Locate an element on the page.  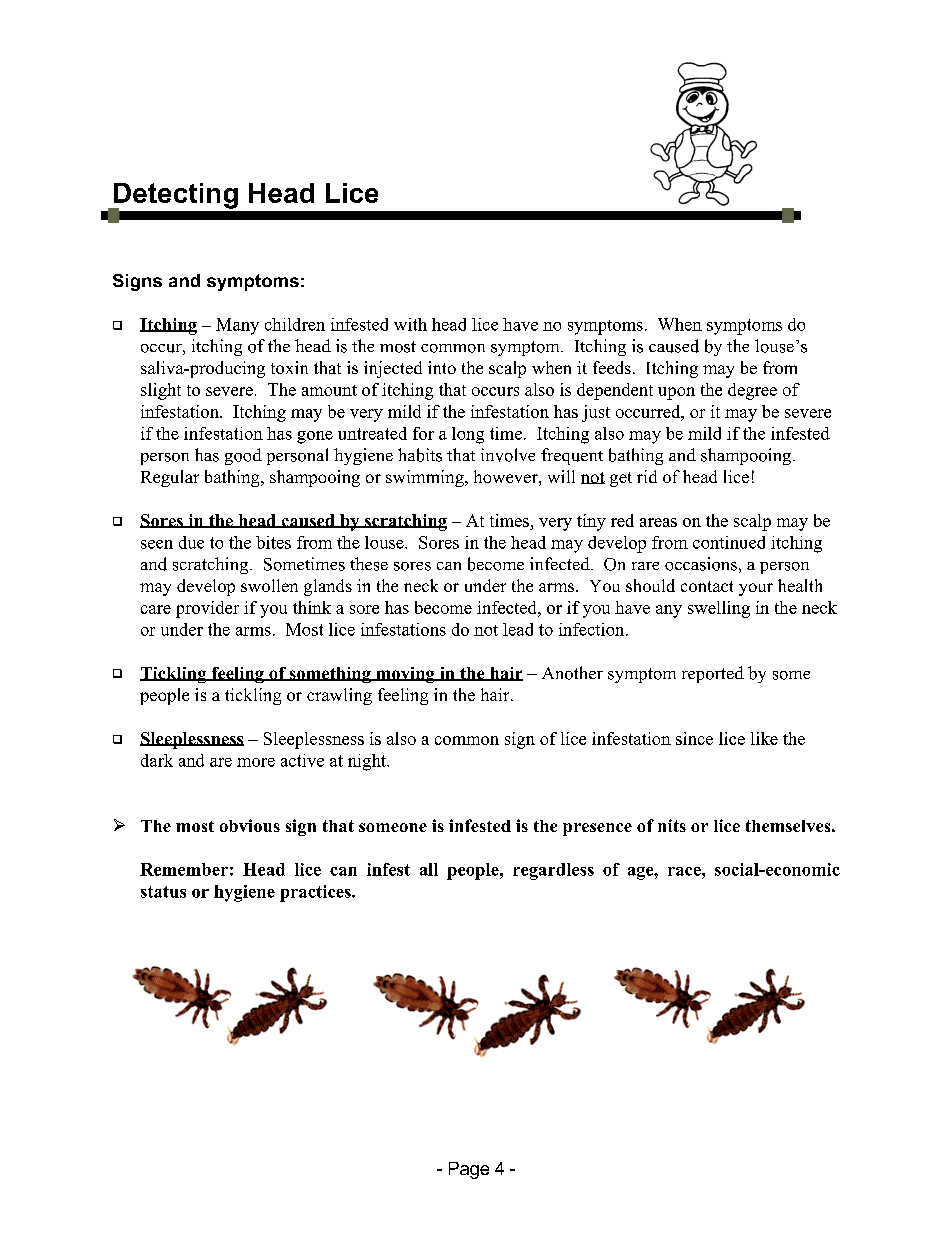
bites is located at coordinates (273, 542).
